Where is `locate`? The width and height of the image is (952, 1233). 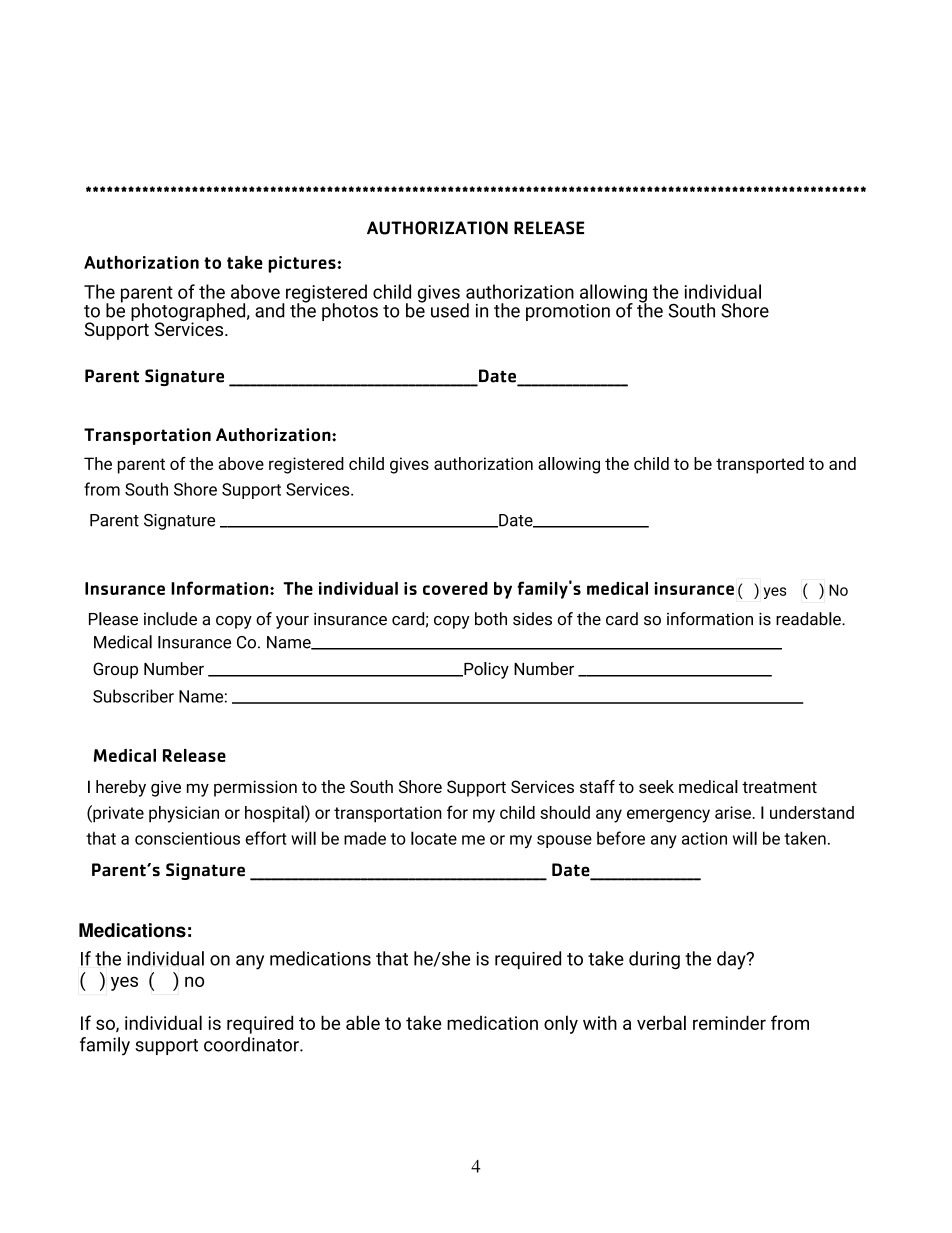 locate is located at coordinates (434, 838).
